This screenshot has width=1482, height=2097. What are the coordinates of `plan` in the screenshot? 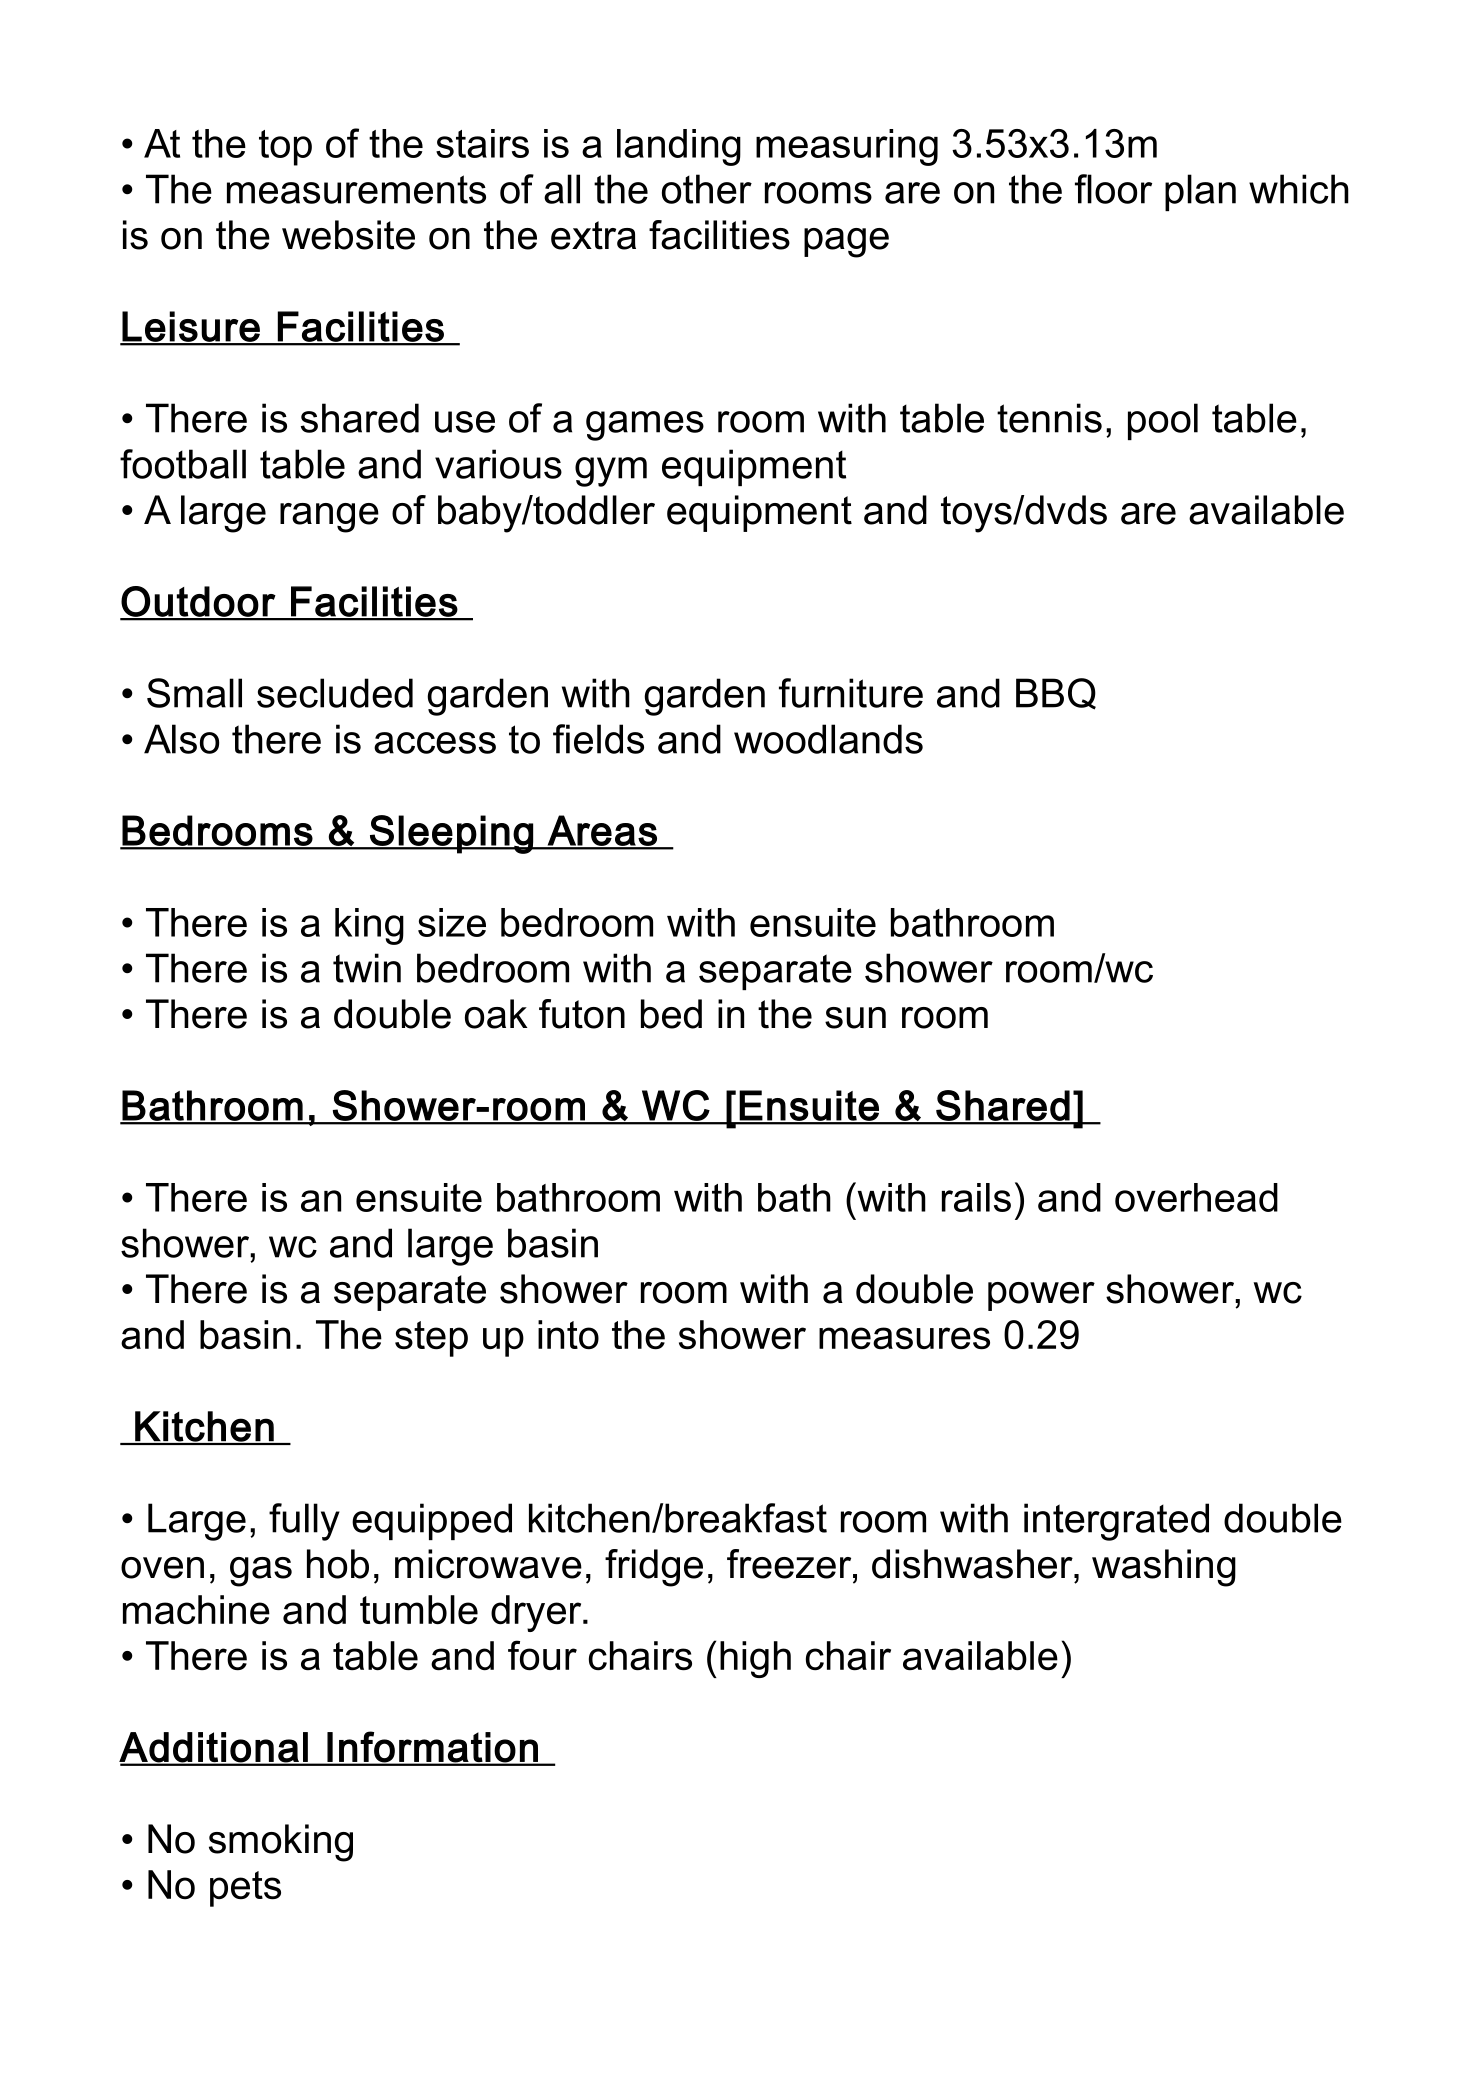 It's located at (1200, 192).
